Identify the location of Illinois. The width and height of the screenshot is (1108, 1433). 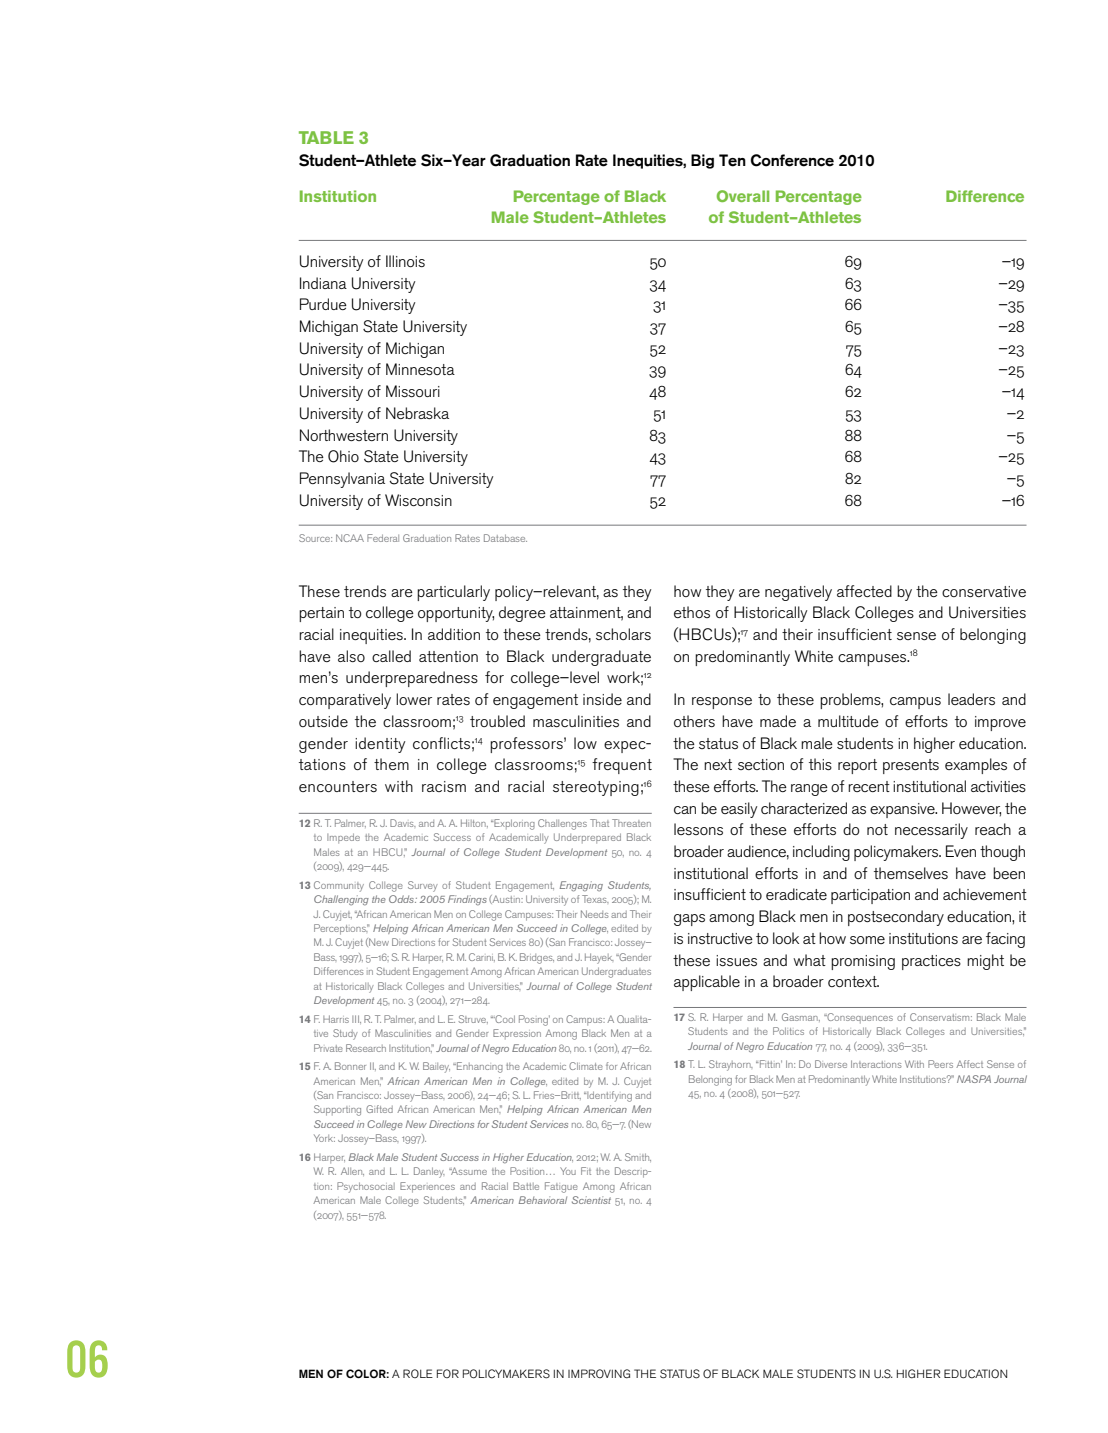
(405, 261).
